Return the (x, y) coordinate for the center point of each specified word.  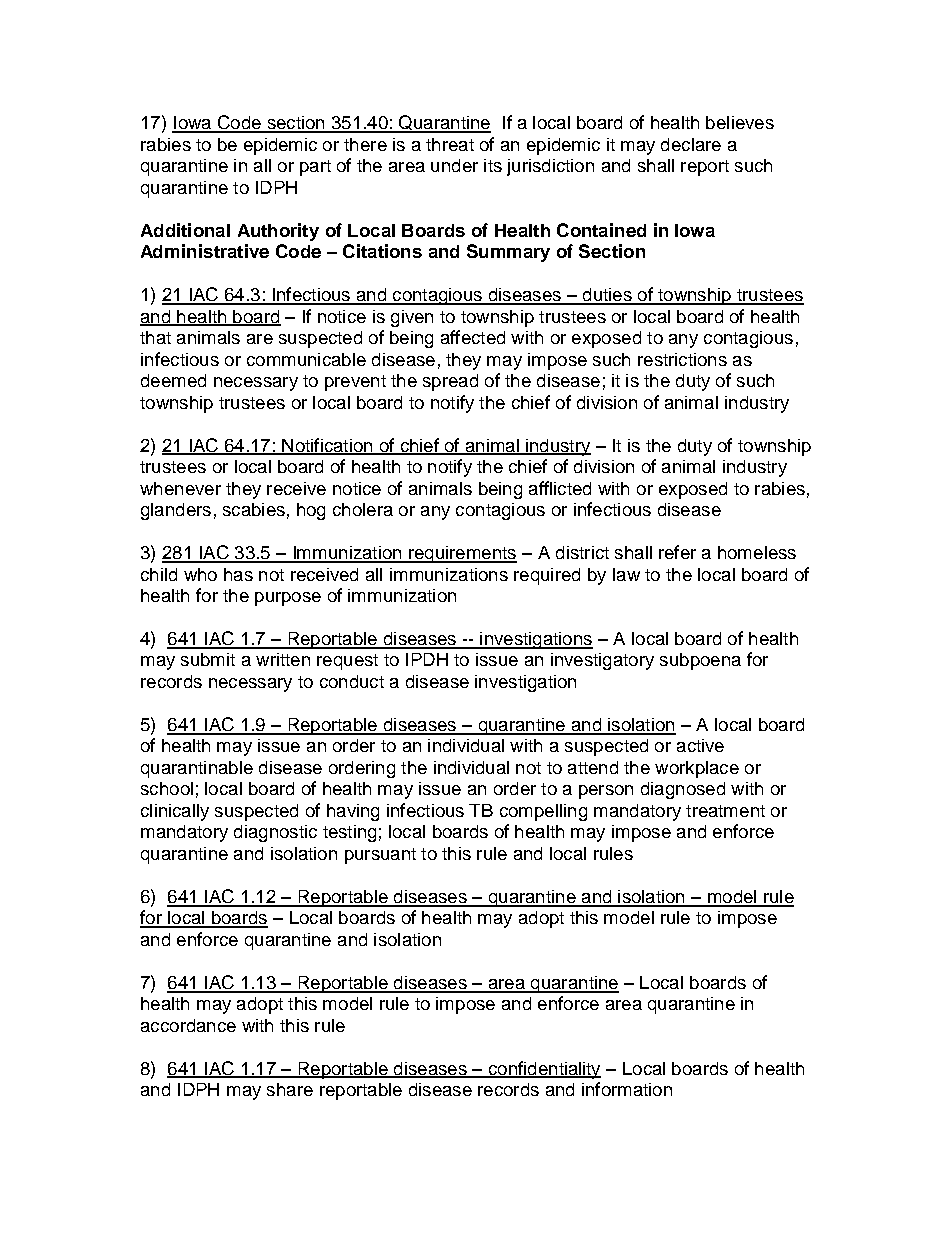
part (315, 168)
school (167, 788)
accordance (188, 1025)
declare (691, 144)
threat (450, 144)
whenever (180, 488)
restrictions (682, 359)
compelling (543, 812)
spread (450, 382)
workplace (697, 769)
